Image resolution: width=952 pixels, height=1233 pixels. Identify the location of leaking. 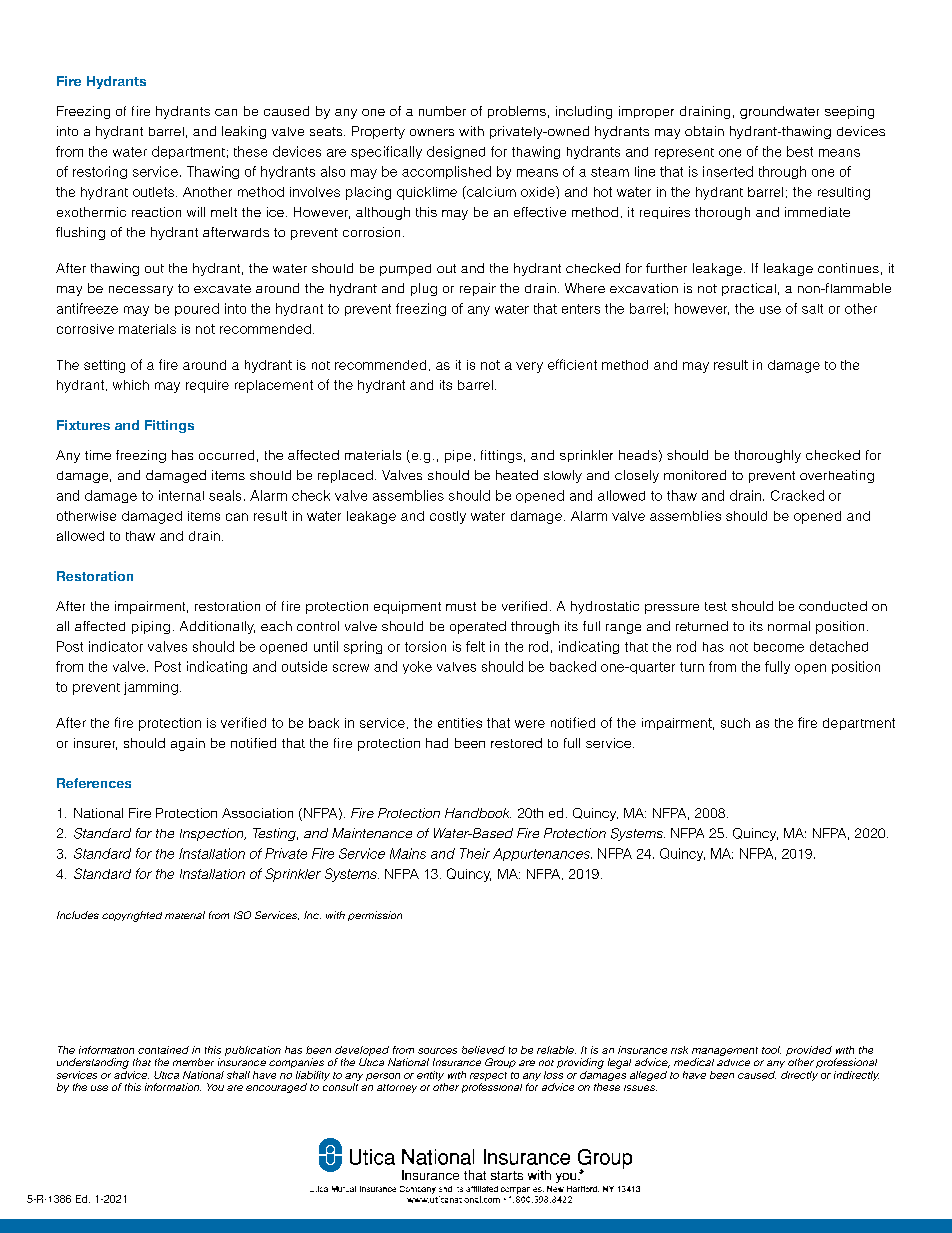
(244, 132).
